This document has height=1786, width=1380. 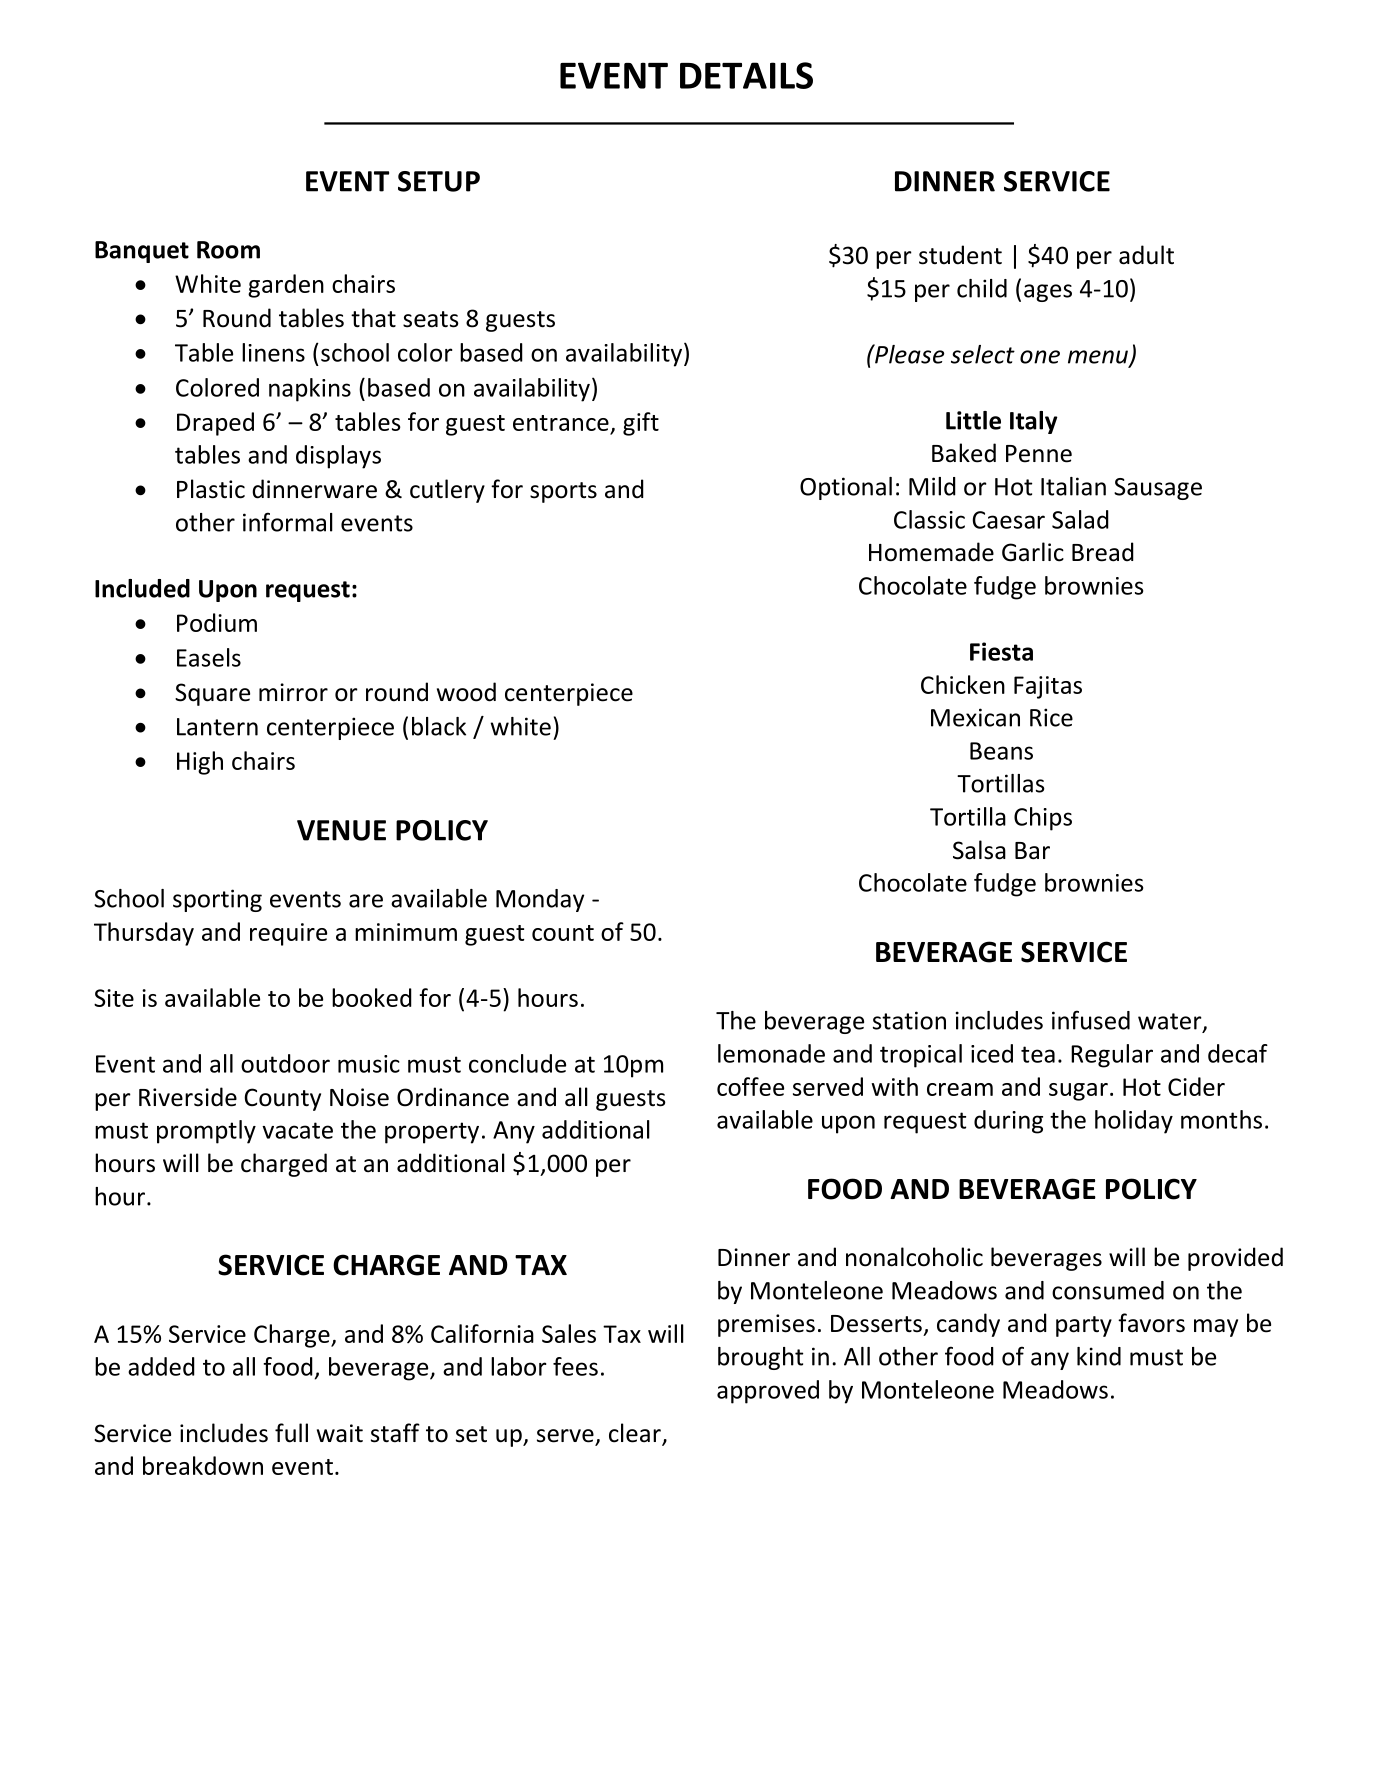 I want to click on Chips, so click(x=1043, y=819).
